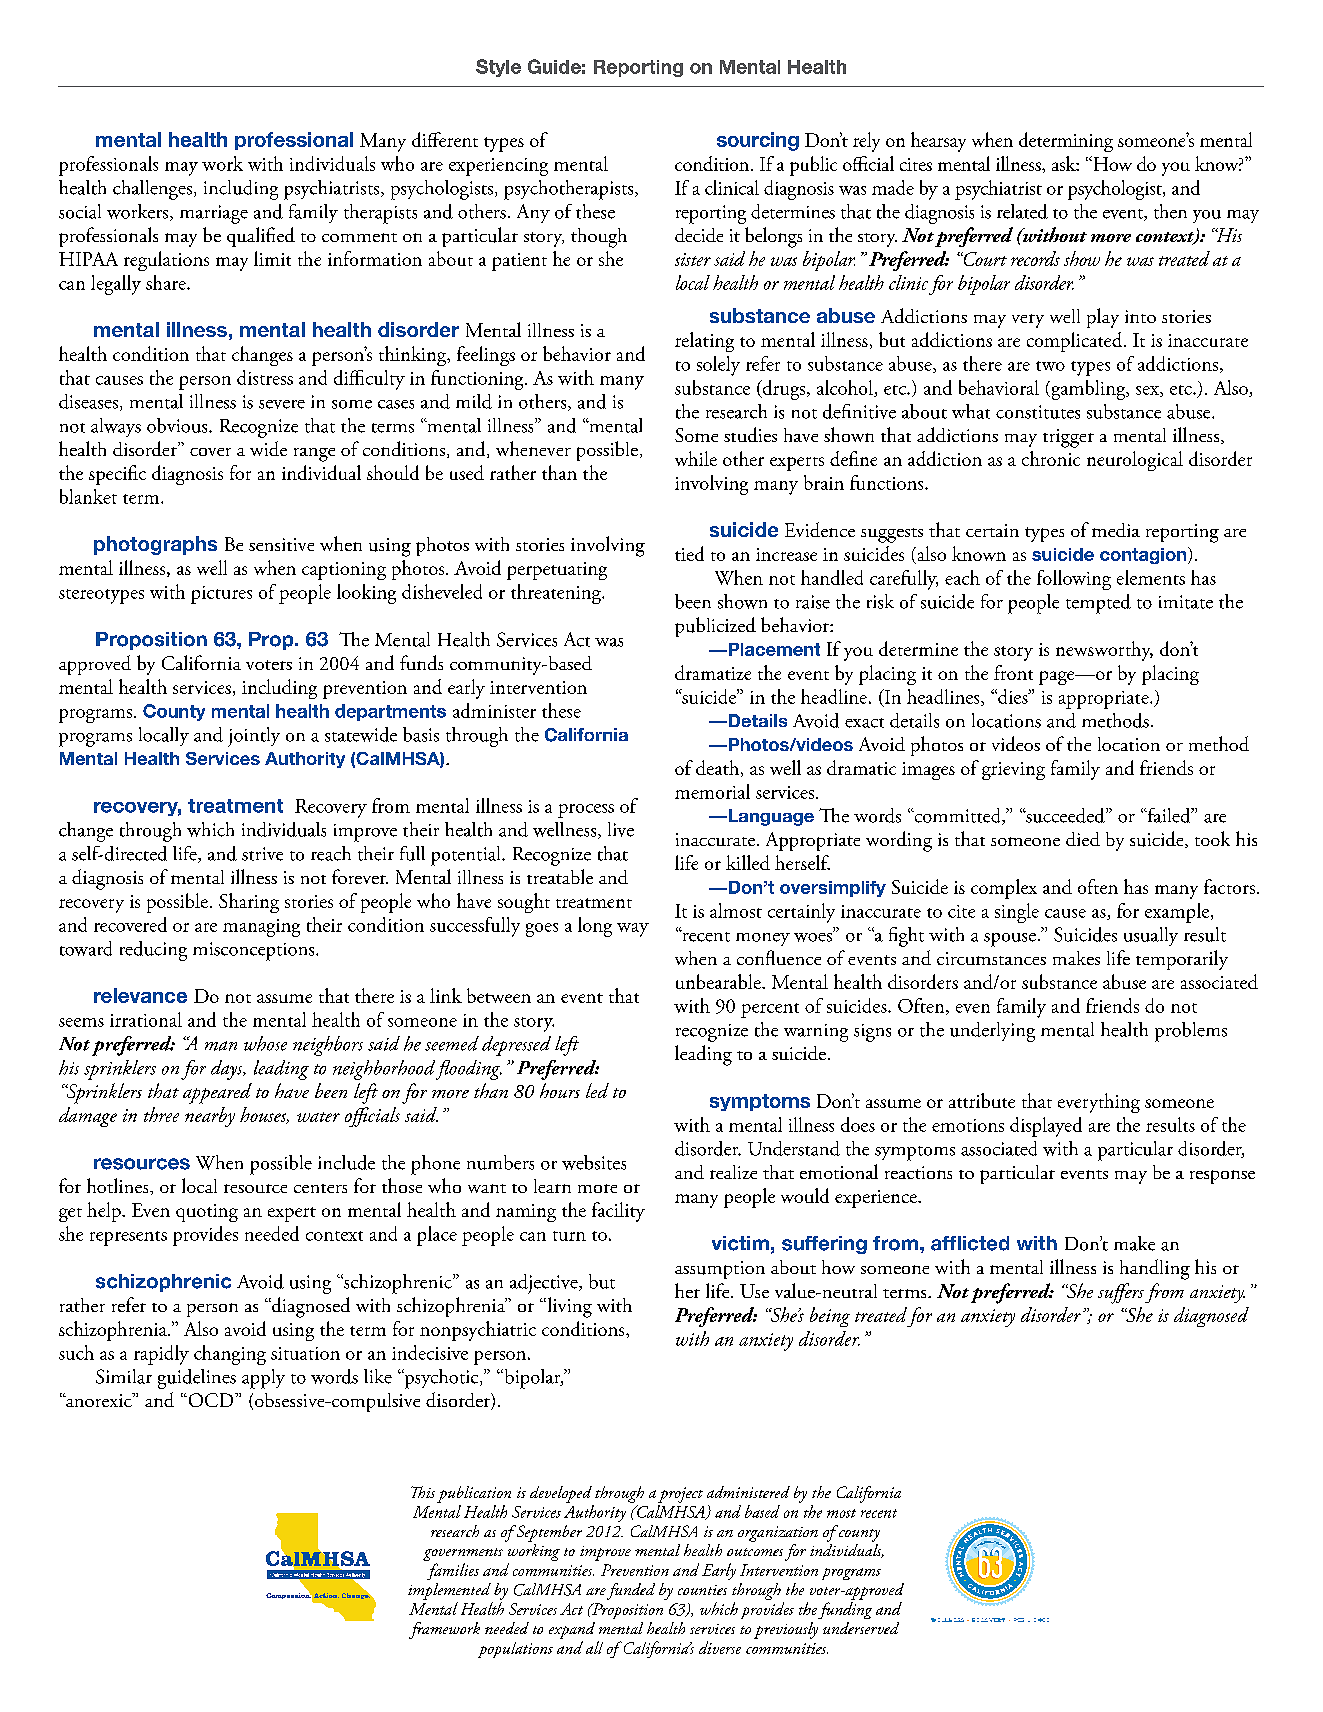  What do you see at coordinates (982, 1100) in the screenshot?
I see `attribute` at bounding box center [982, 1100].
